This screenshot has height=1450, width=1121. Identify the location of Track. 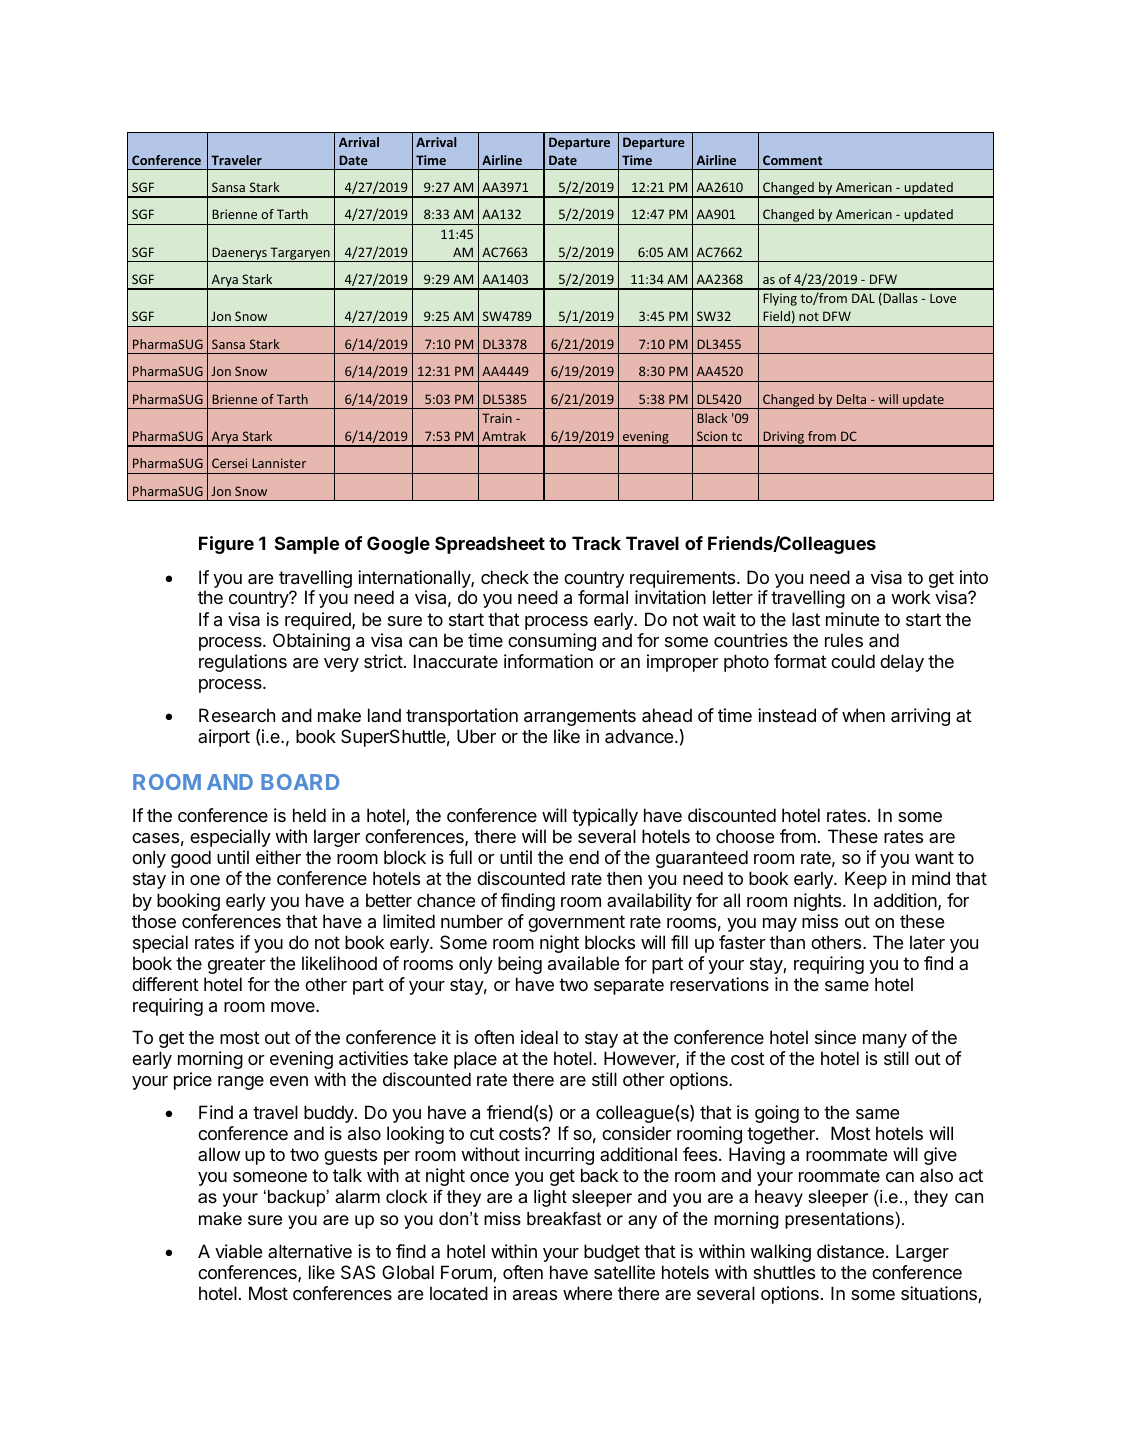
(596, 543).
